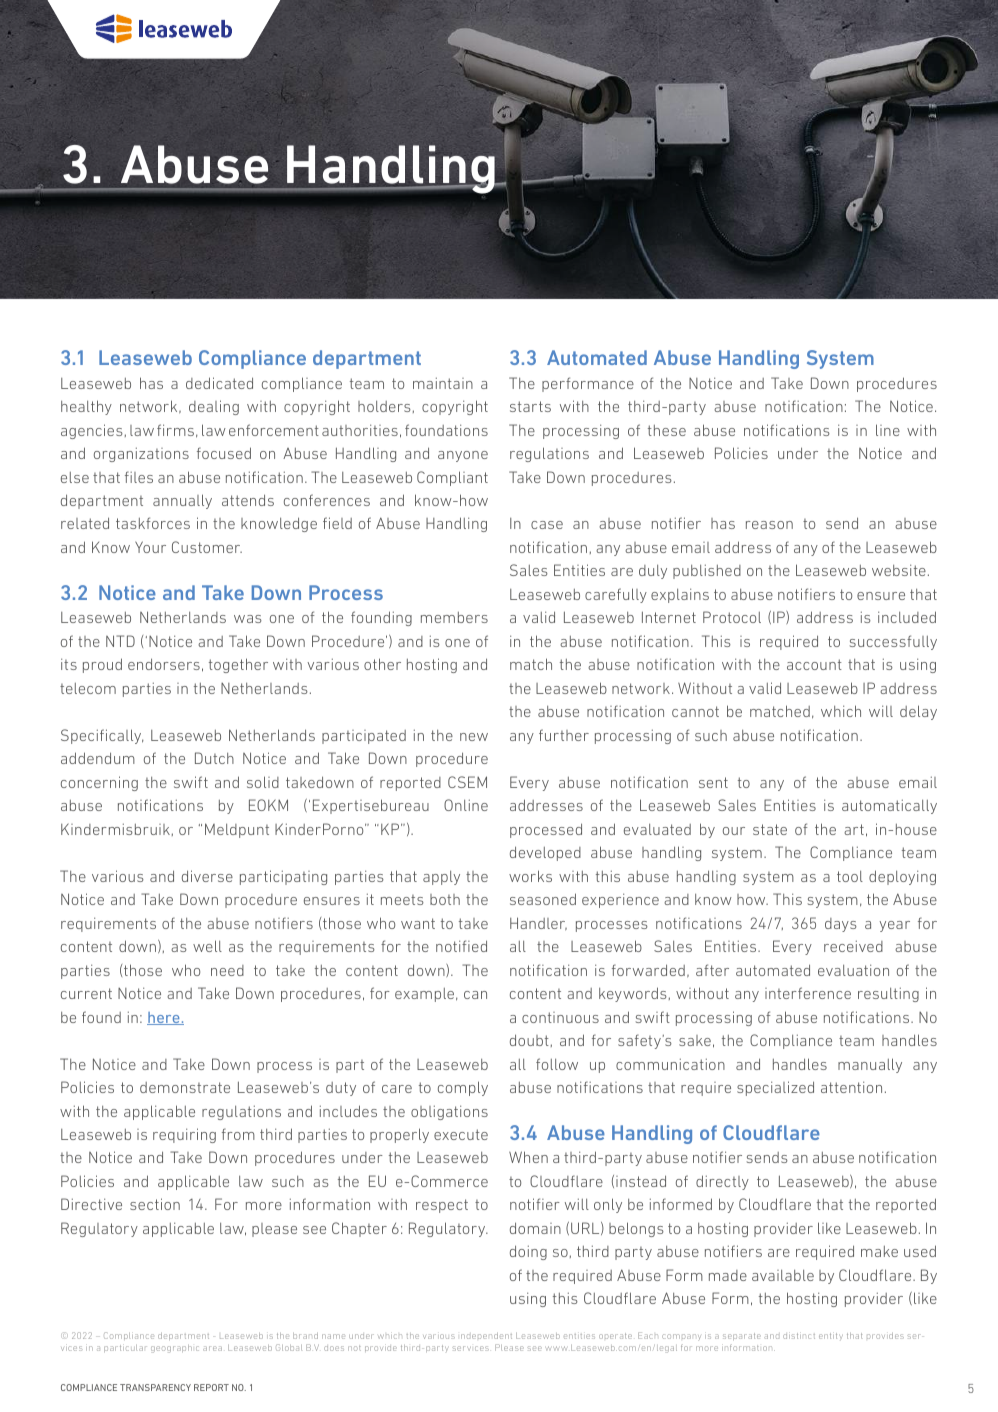 This screenshot has height=1412, width=998. Describe the element at coordinates (918, 712) in the screenshot. I see `delay` at that location.
